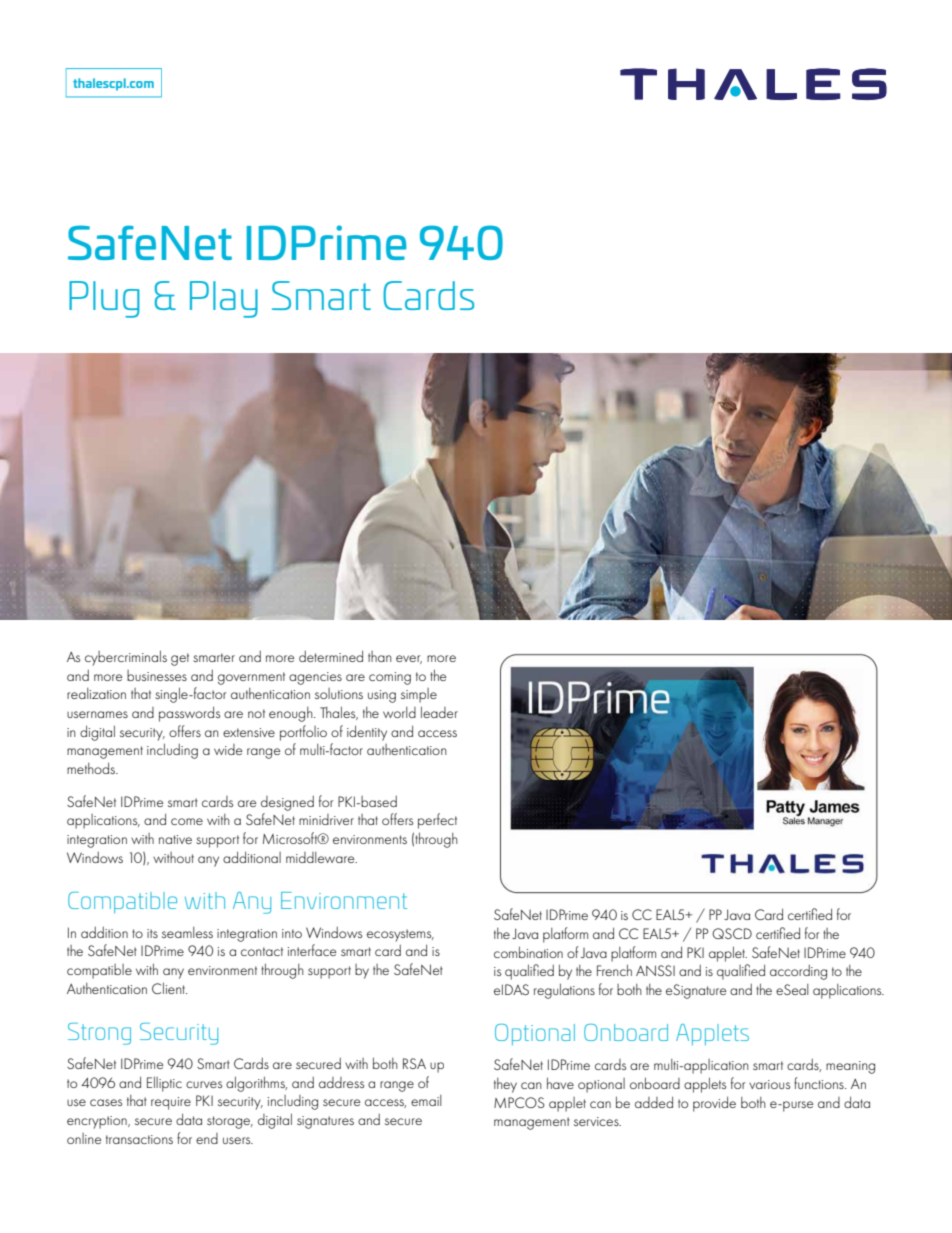  Describe the element at coordinates (409, 659) in the screenshot. I see `ever` at that location.
